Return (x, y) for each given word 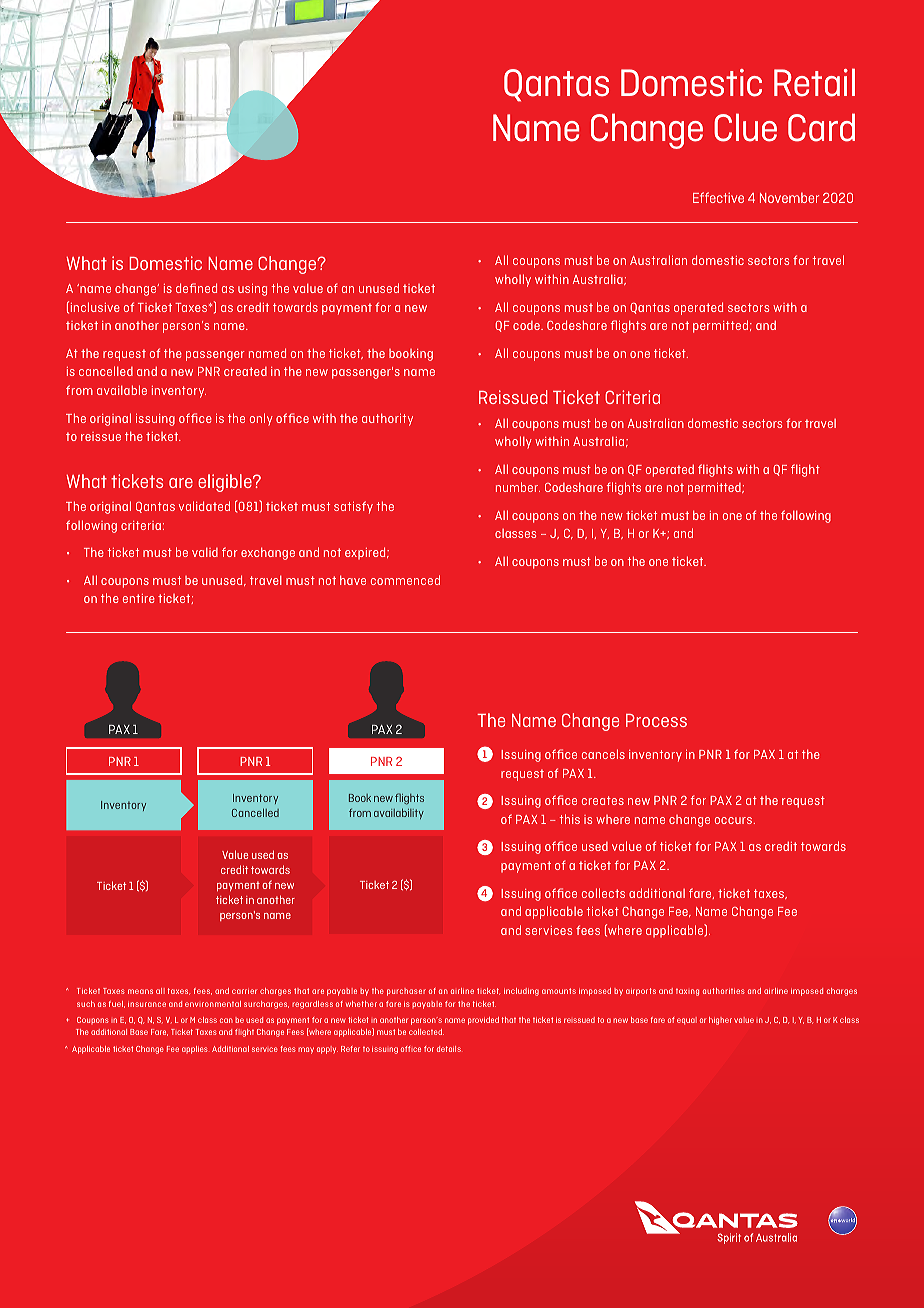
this (570, 819)
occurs (733, 820)
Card (821, 127)
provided (483, 1021)
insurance (147, 1004)
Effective (718, 197)
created (245, 371)
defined (196, 288)
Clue (745, 127)
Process (656, 720)
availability (399, 813)
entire (139, 598)
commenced (405, 580)
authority (387, 419)
